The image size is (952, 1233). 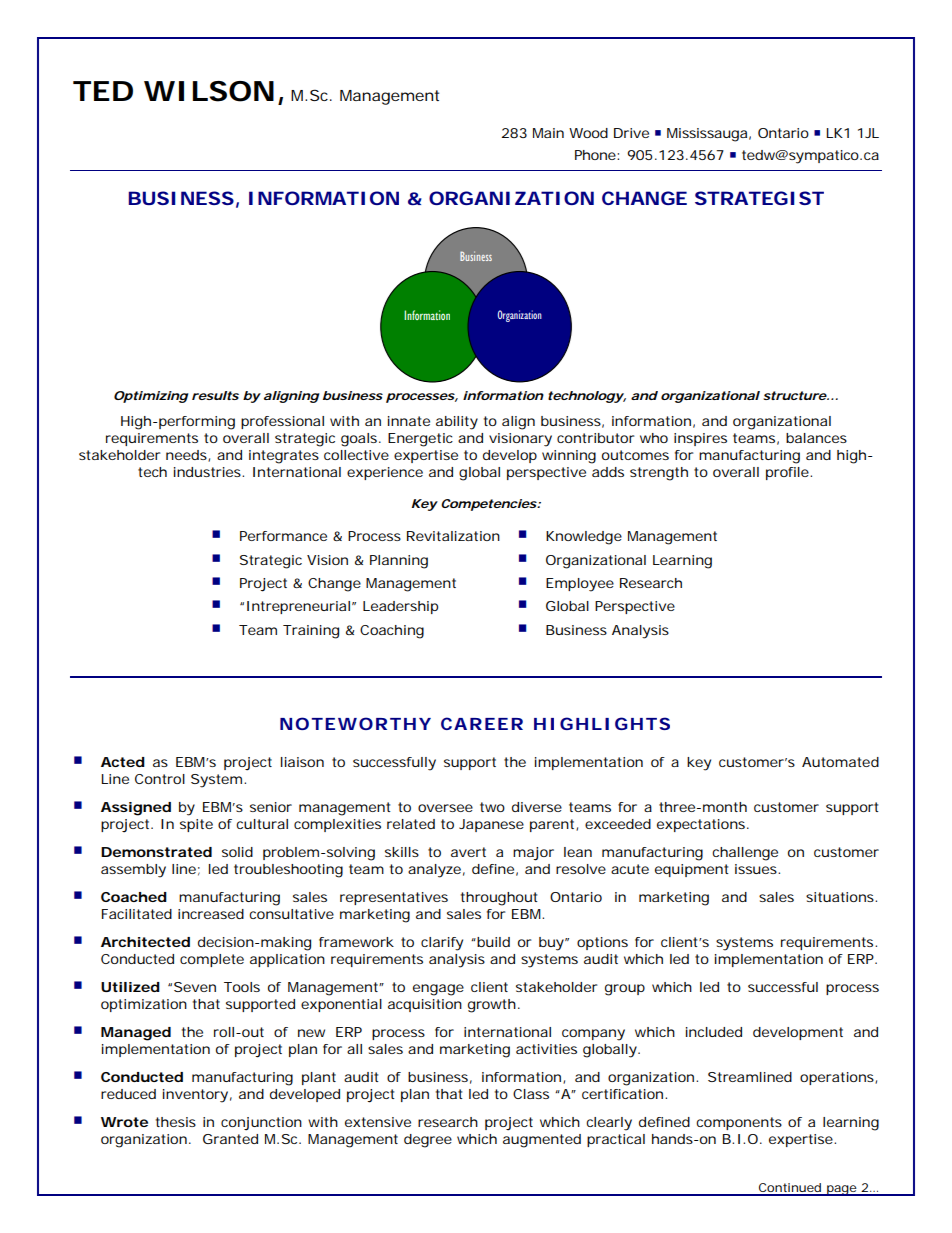 I want to click on Granted, so click(x=230, y=1139).
